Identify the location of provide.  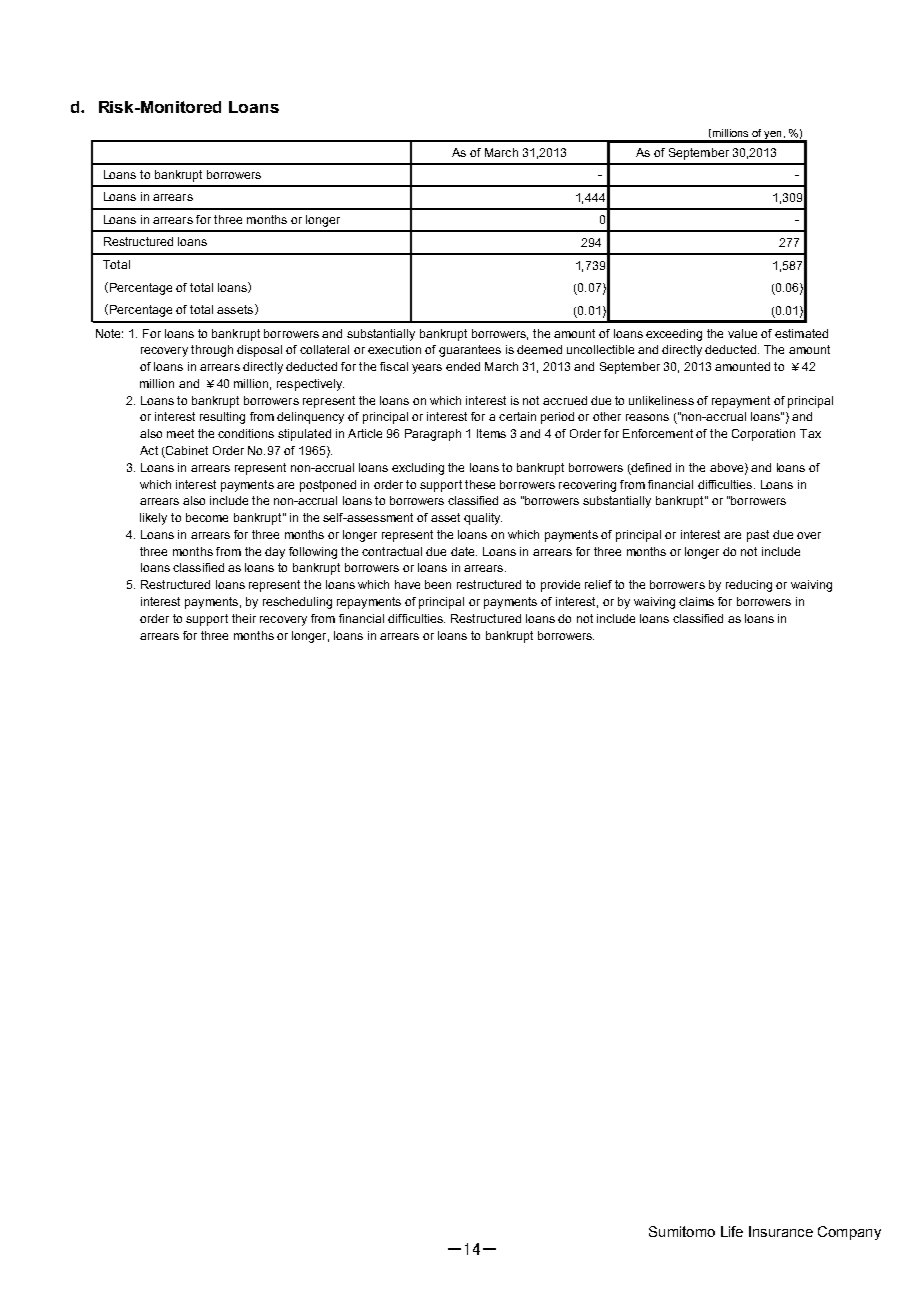
(560, 586).
